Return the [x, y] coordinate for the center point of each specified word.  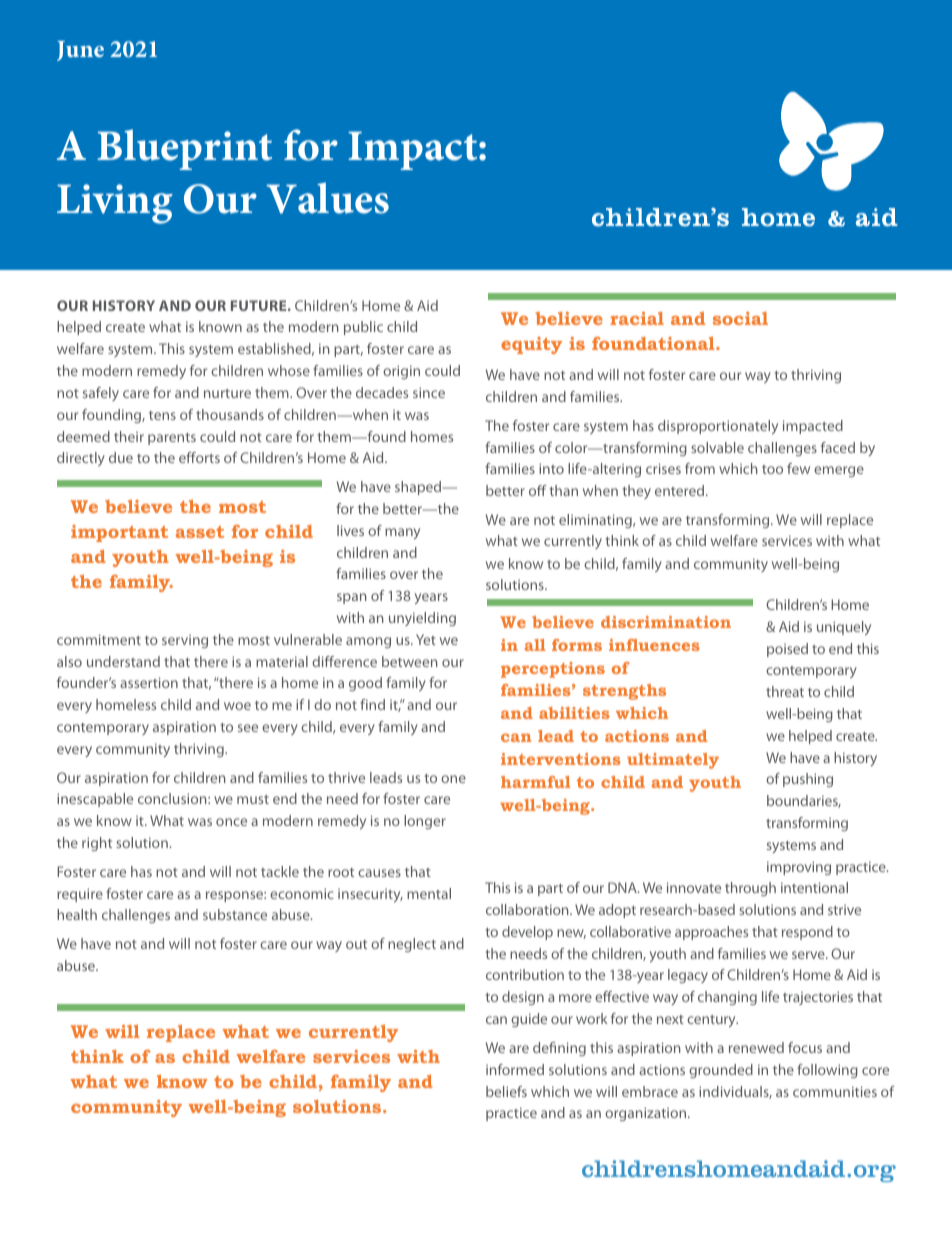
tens [162, 415]
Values [327, 198]
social [740, 318]
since [429, 392]
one [453, 779]
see [248, 728]
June [80, 51]
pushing [808, 780]
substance [235, 914]
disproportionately [718, 427]
